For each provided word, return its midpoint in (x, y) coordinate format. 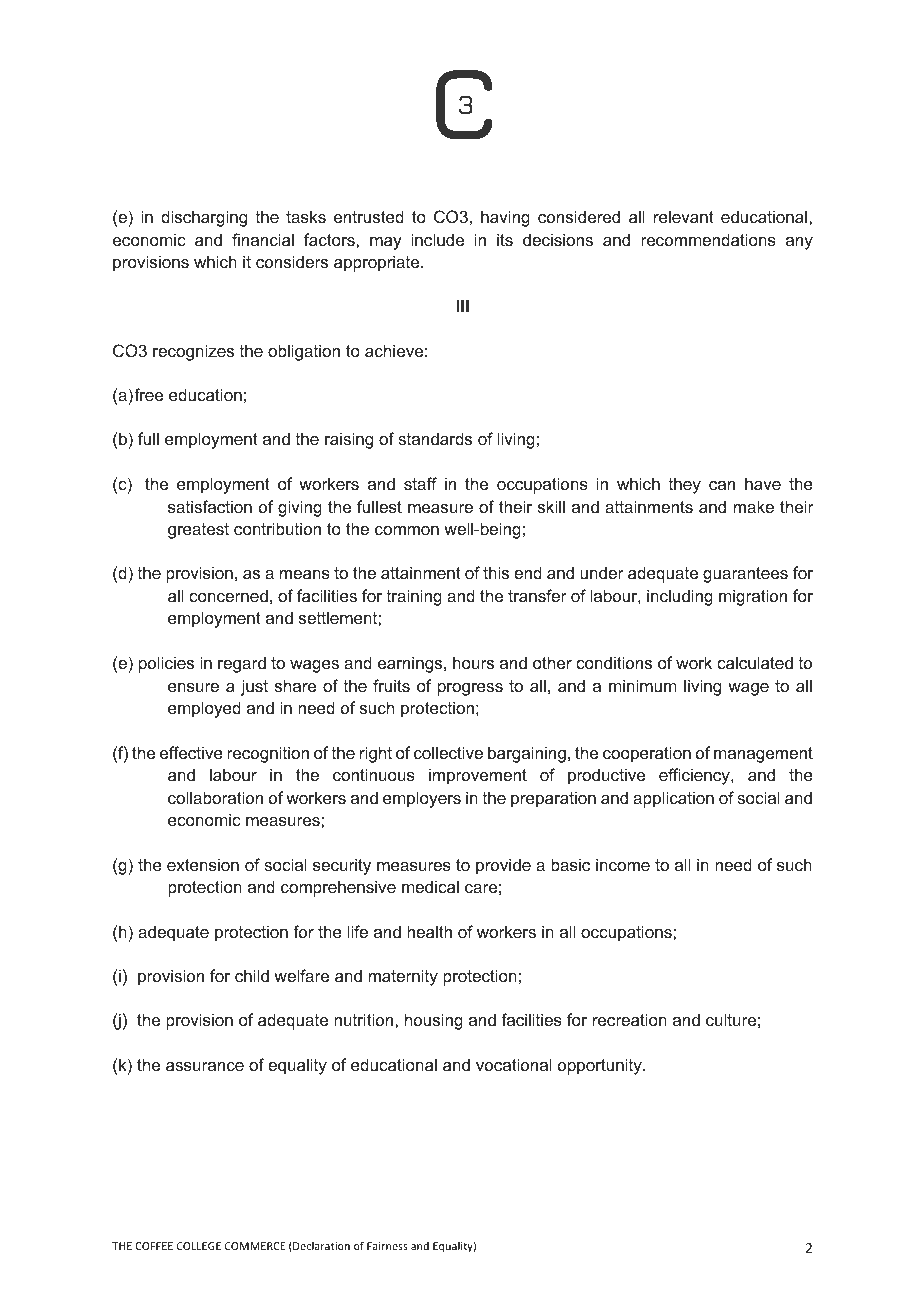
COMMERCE (255, 1246)
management (763, 755)
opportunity (601, 1066)
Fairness (387, 1246)
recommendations (708, 239)
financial (263, 239)
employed (204, 709)
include (437, 239)
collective (448, 752)
